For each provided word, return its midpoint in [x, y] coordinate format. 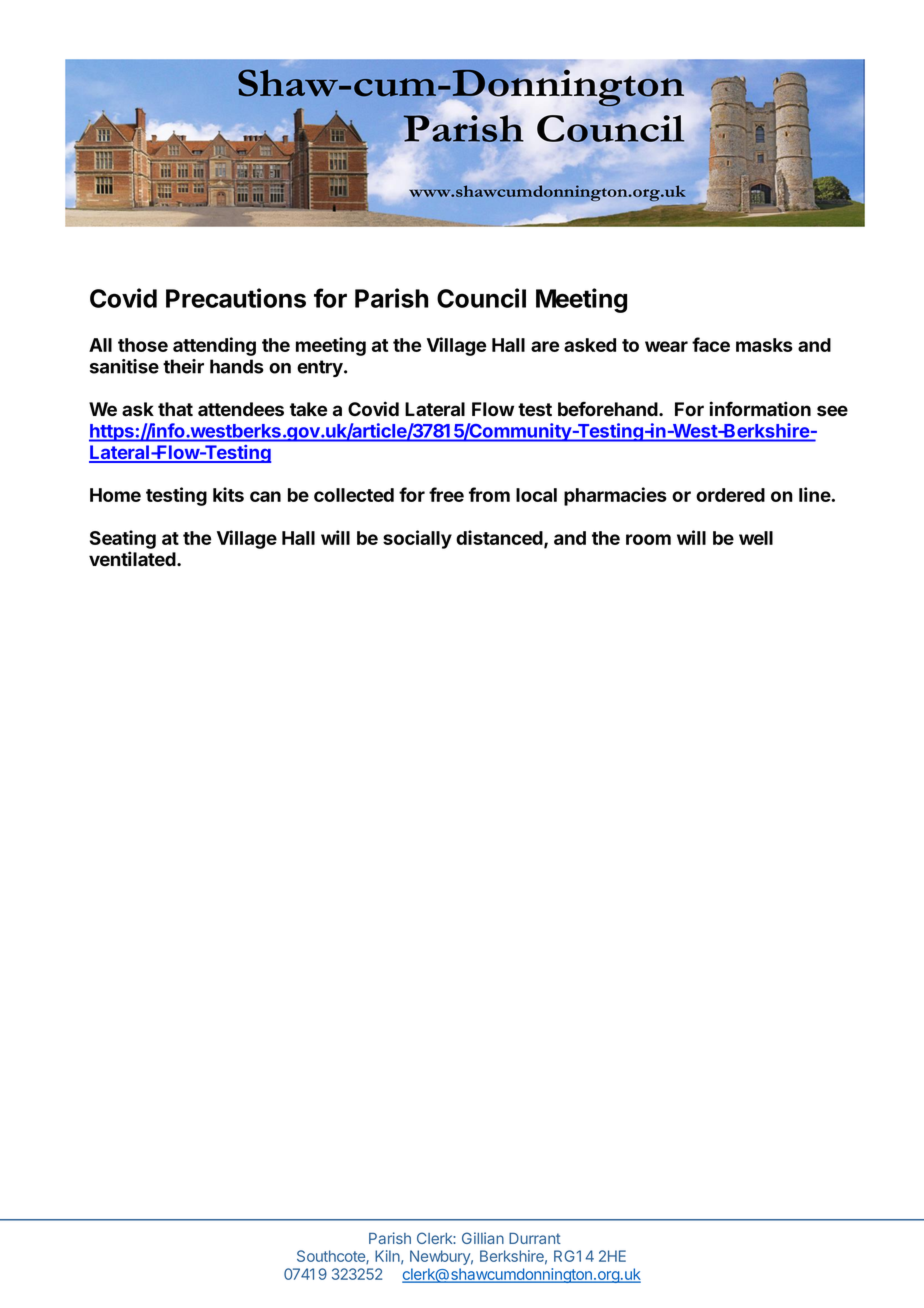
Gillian [483, 1238]
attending [214, 346]
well [756, 538]
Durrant [535, 1238]
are [545, 346]
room [648, 539]
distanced [500, 538]
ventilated [133, 559]
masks [764, 345]
